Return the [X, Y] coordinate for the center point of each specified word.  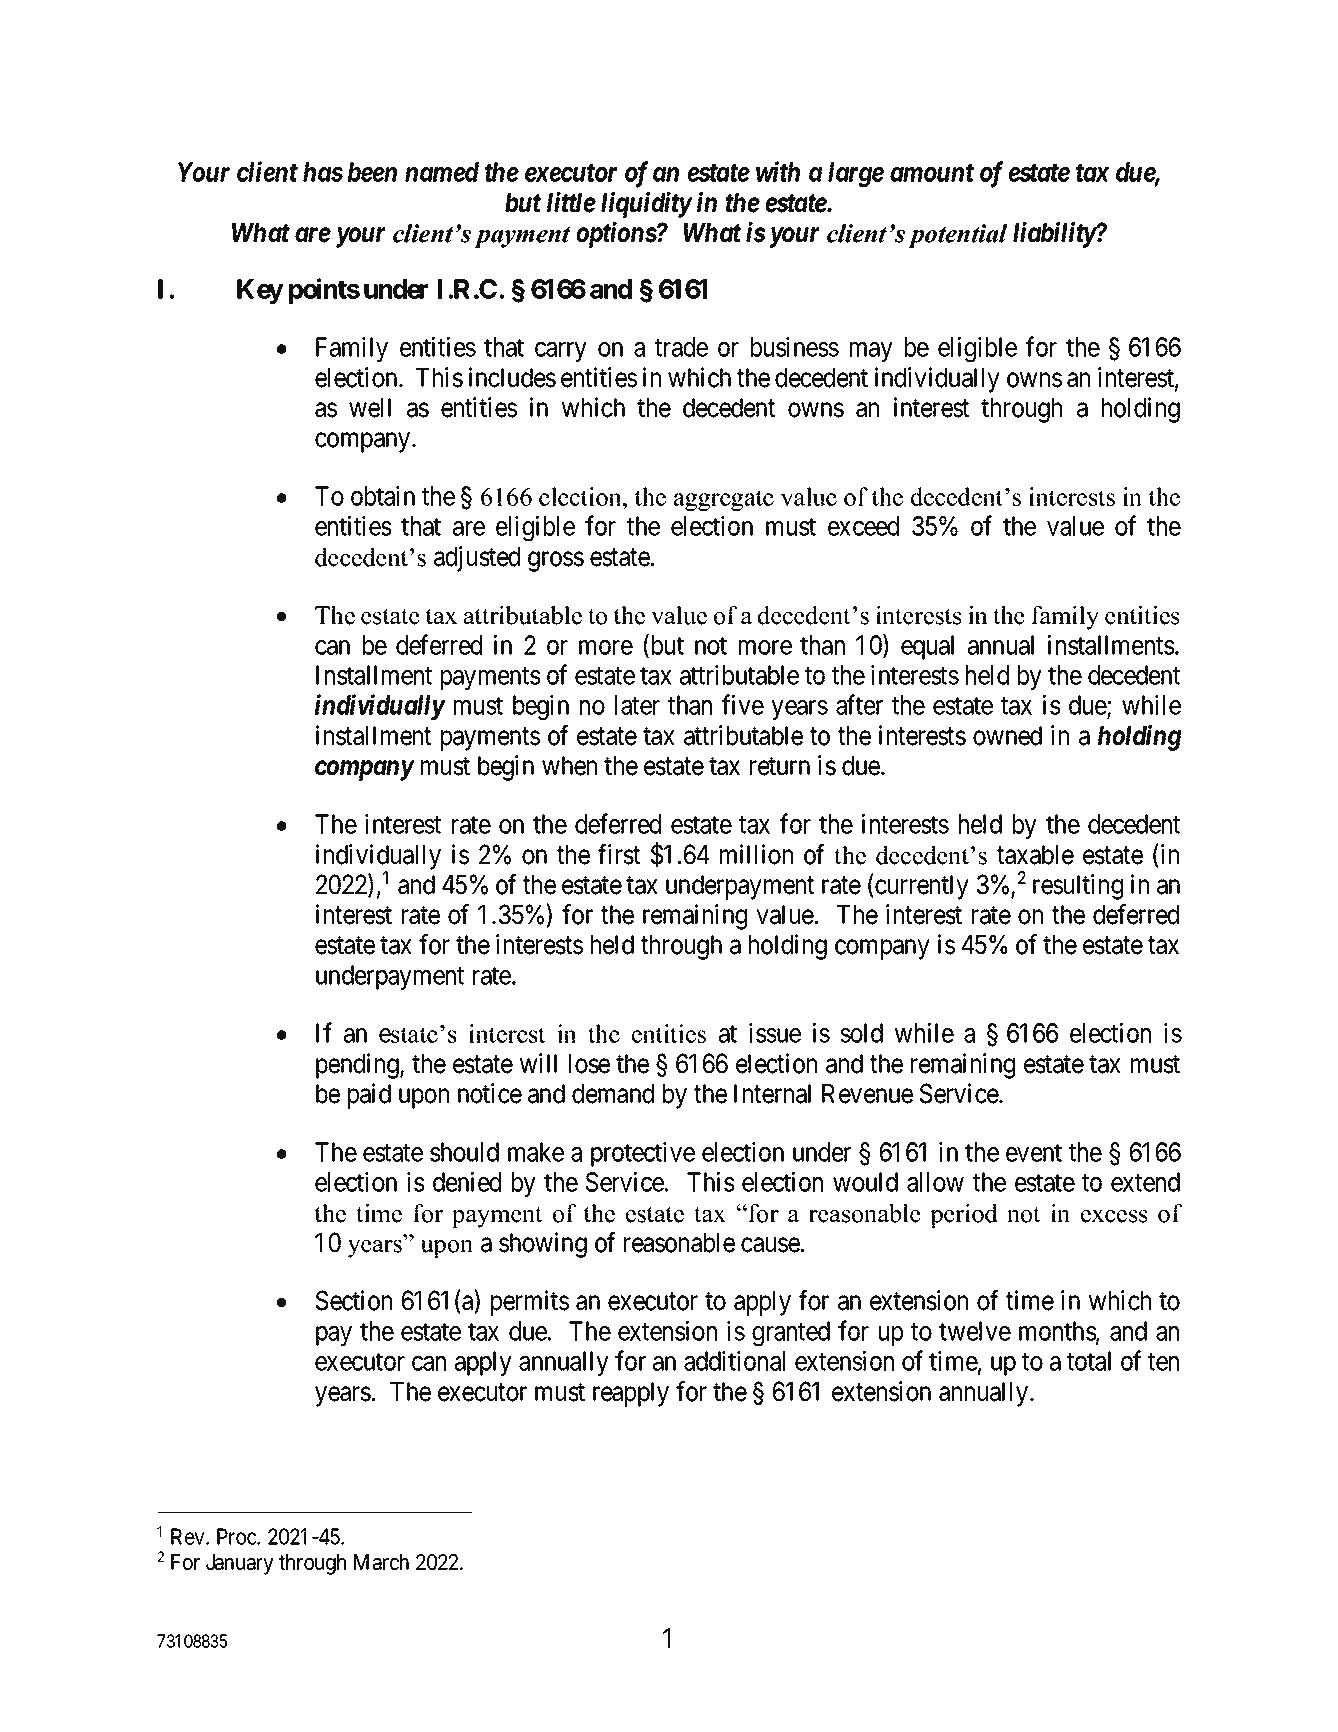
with [778, 171]
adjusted [477, 559]
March [381, 1562]
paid [369, 1096]
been [372, 172]
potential [958, 236]
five [743, 705]
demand [613, 1094]
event [1034, 1153]
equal [927, 647]
